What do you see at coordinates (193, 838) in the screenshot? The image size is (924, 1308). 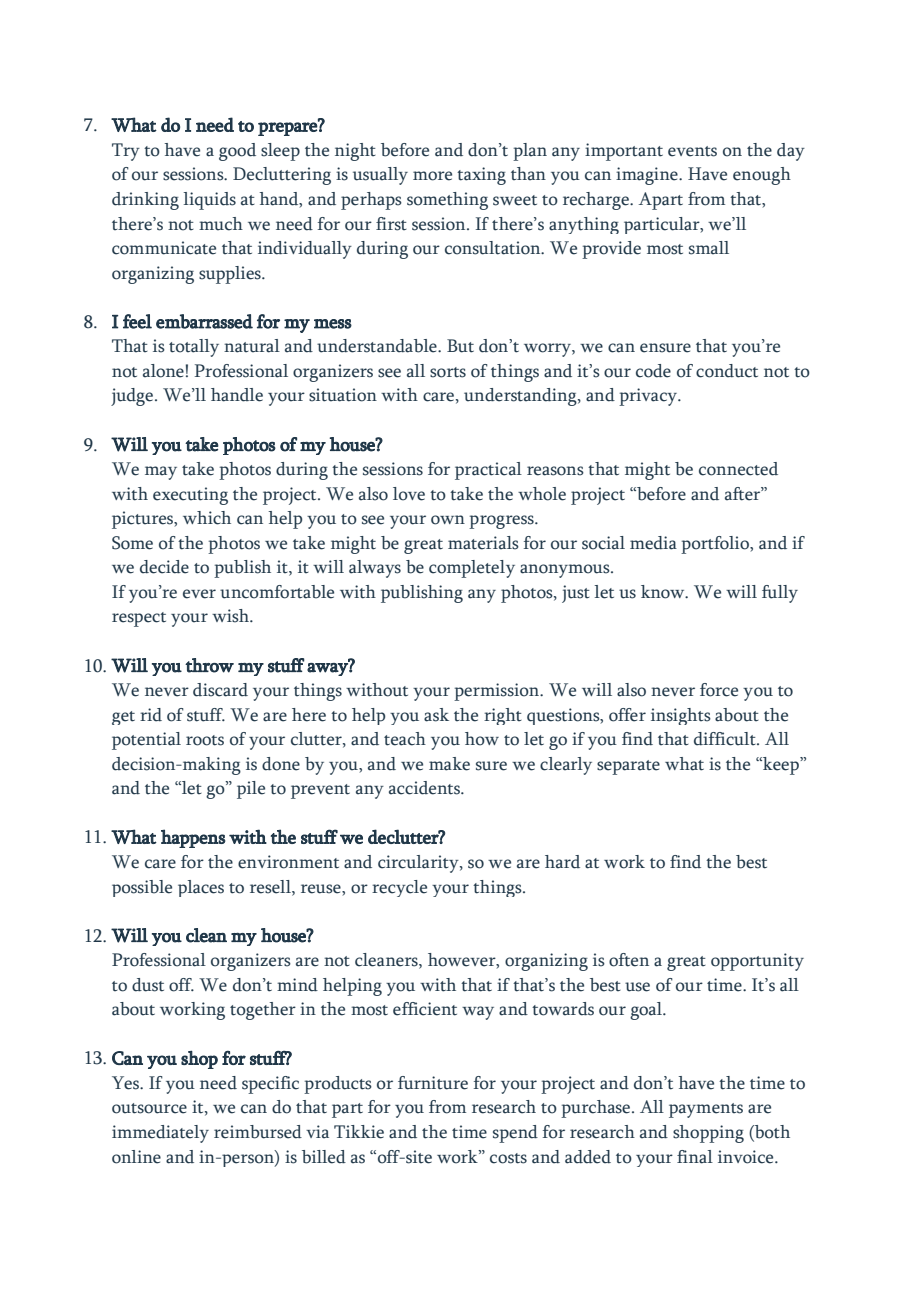 I see `happens` at bounding box center [193, 838].
